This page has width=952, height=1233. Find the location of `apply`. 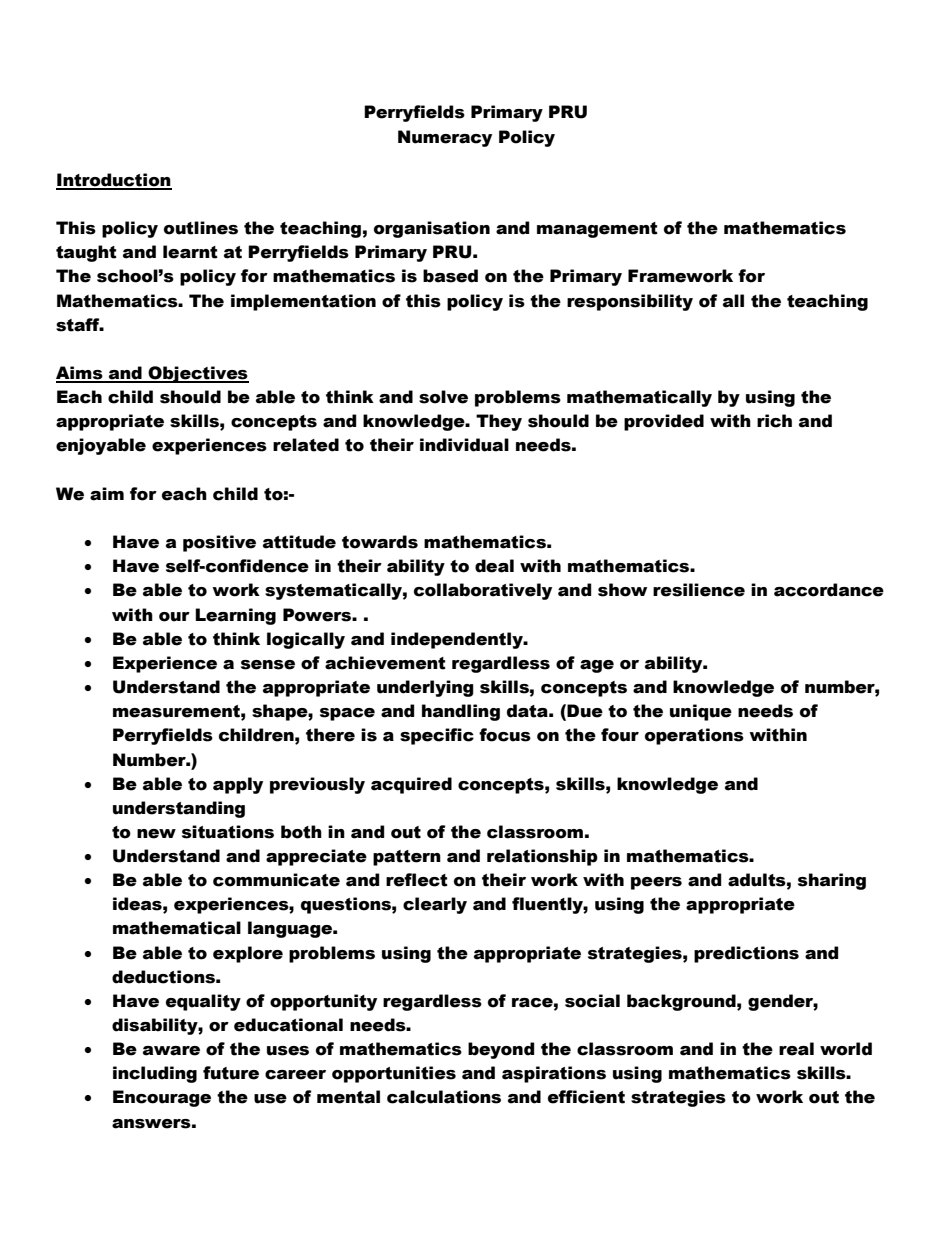

apply is located at coordinates (238, 785).
